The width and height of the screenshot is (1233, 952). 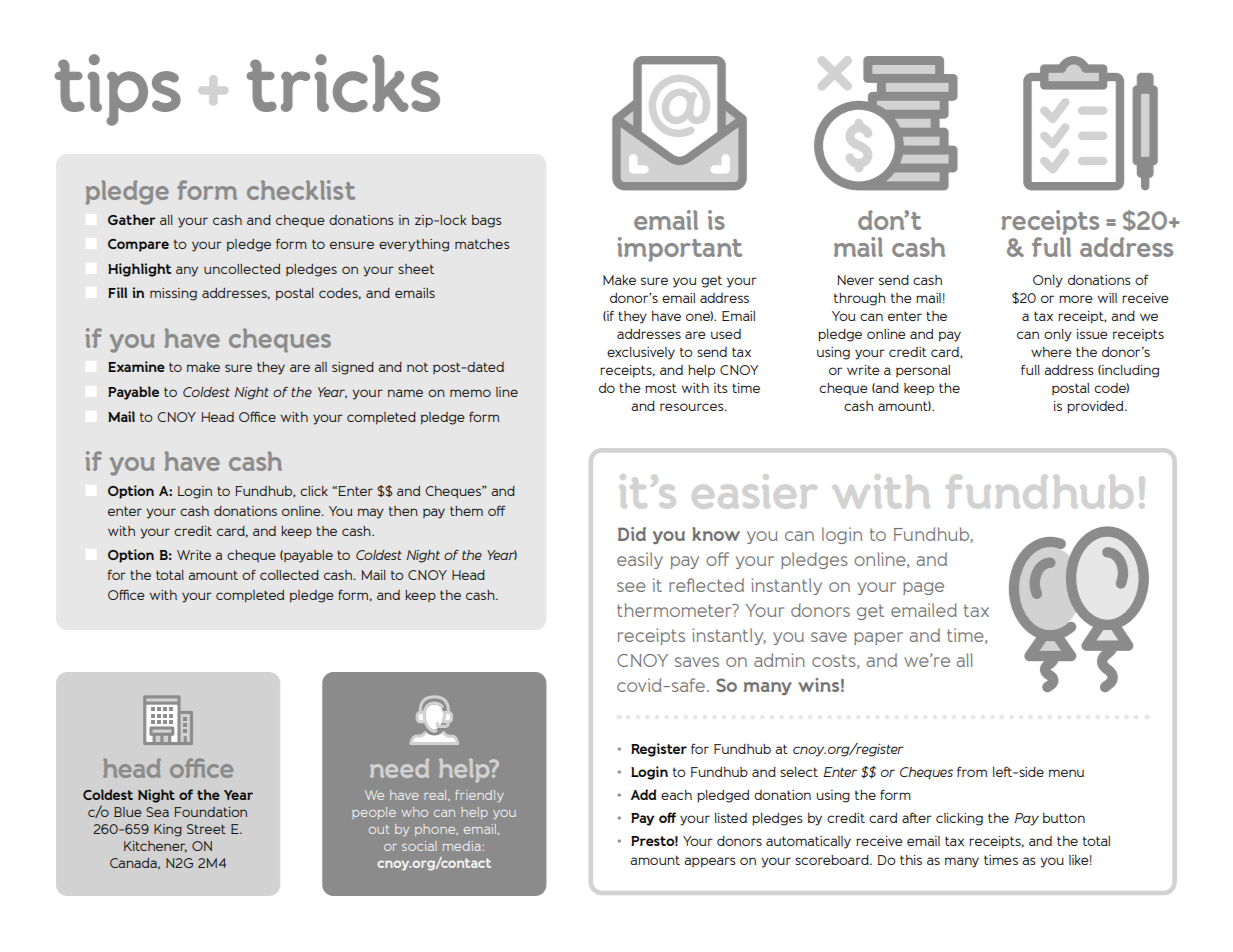 What do you see at coordinates (343, 83) in the screenshot?
I see `tricks` at bounding box center [343, 83].
